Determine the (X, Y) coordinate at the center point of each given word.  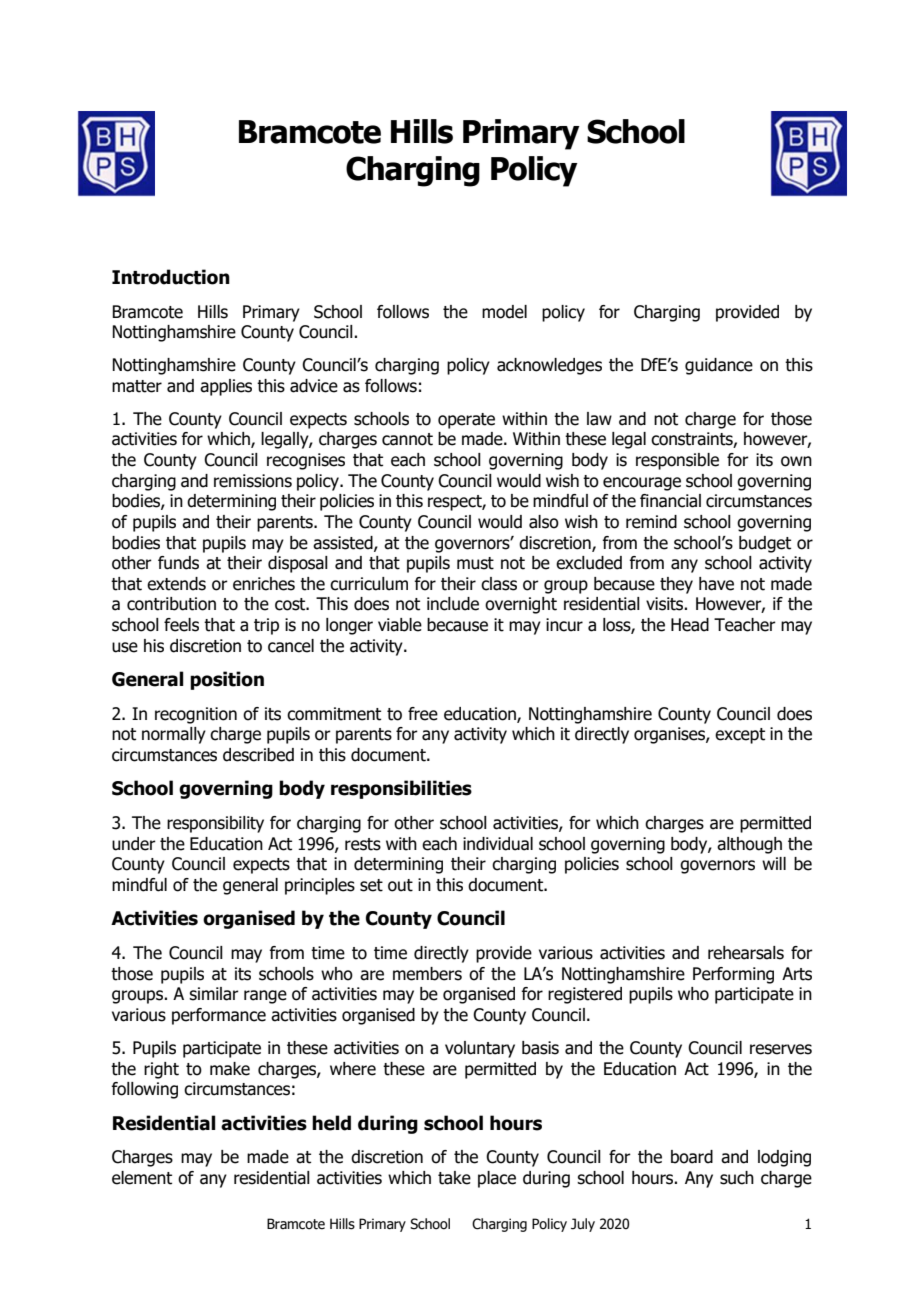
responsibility (215, 824)
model (504, 312)
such (737, 1178)
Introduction (171, 277)
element (142, 1178)
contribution (171, 604)
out (400, 885)
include (453, 604)
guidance (719, 366)
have (716, 584)
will (774, 863)
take (454, 1178)
